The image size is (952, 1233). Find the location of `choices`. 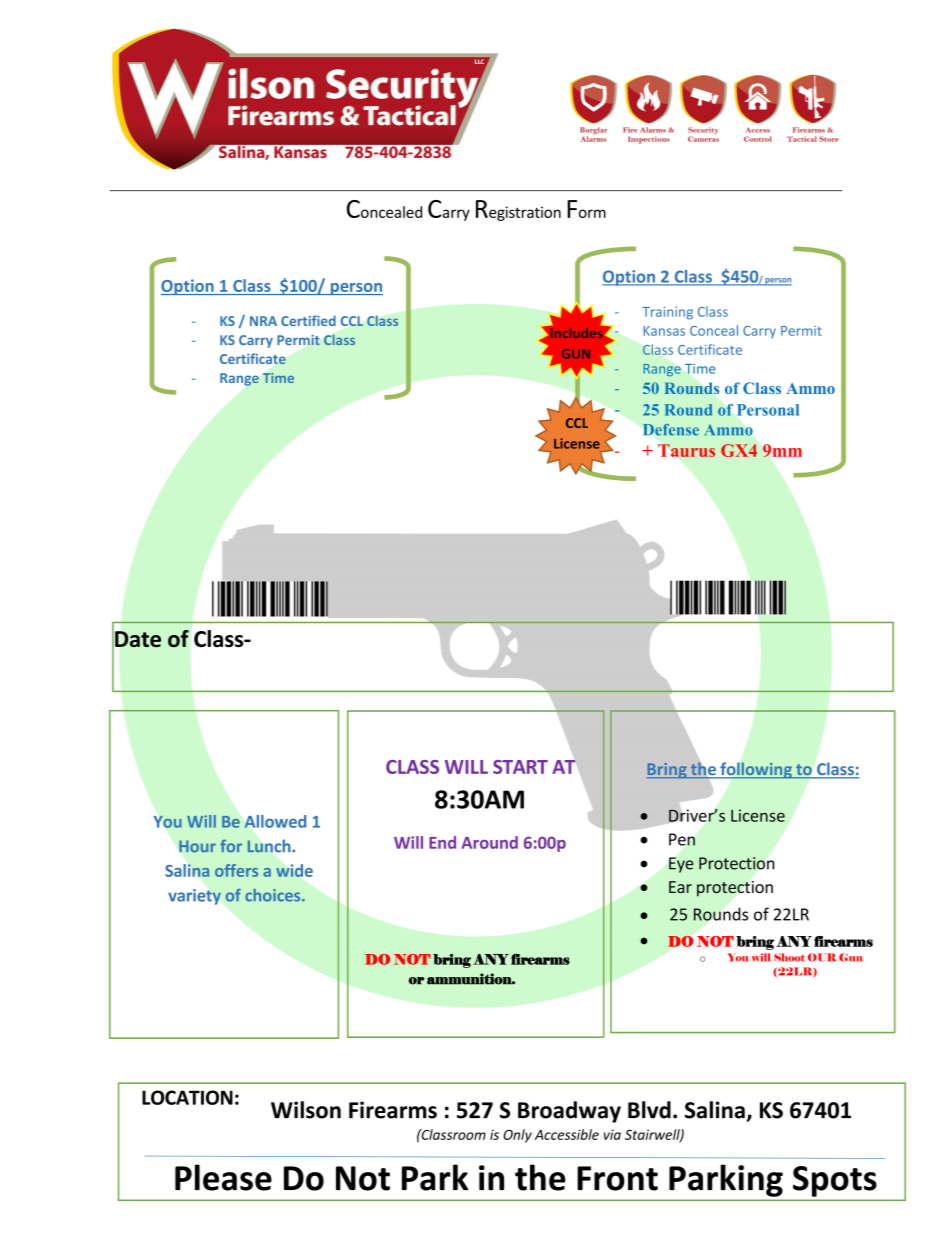

choices is located at coordinates (274, 895).
